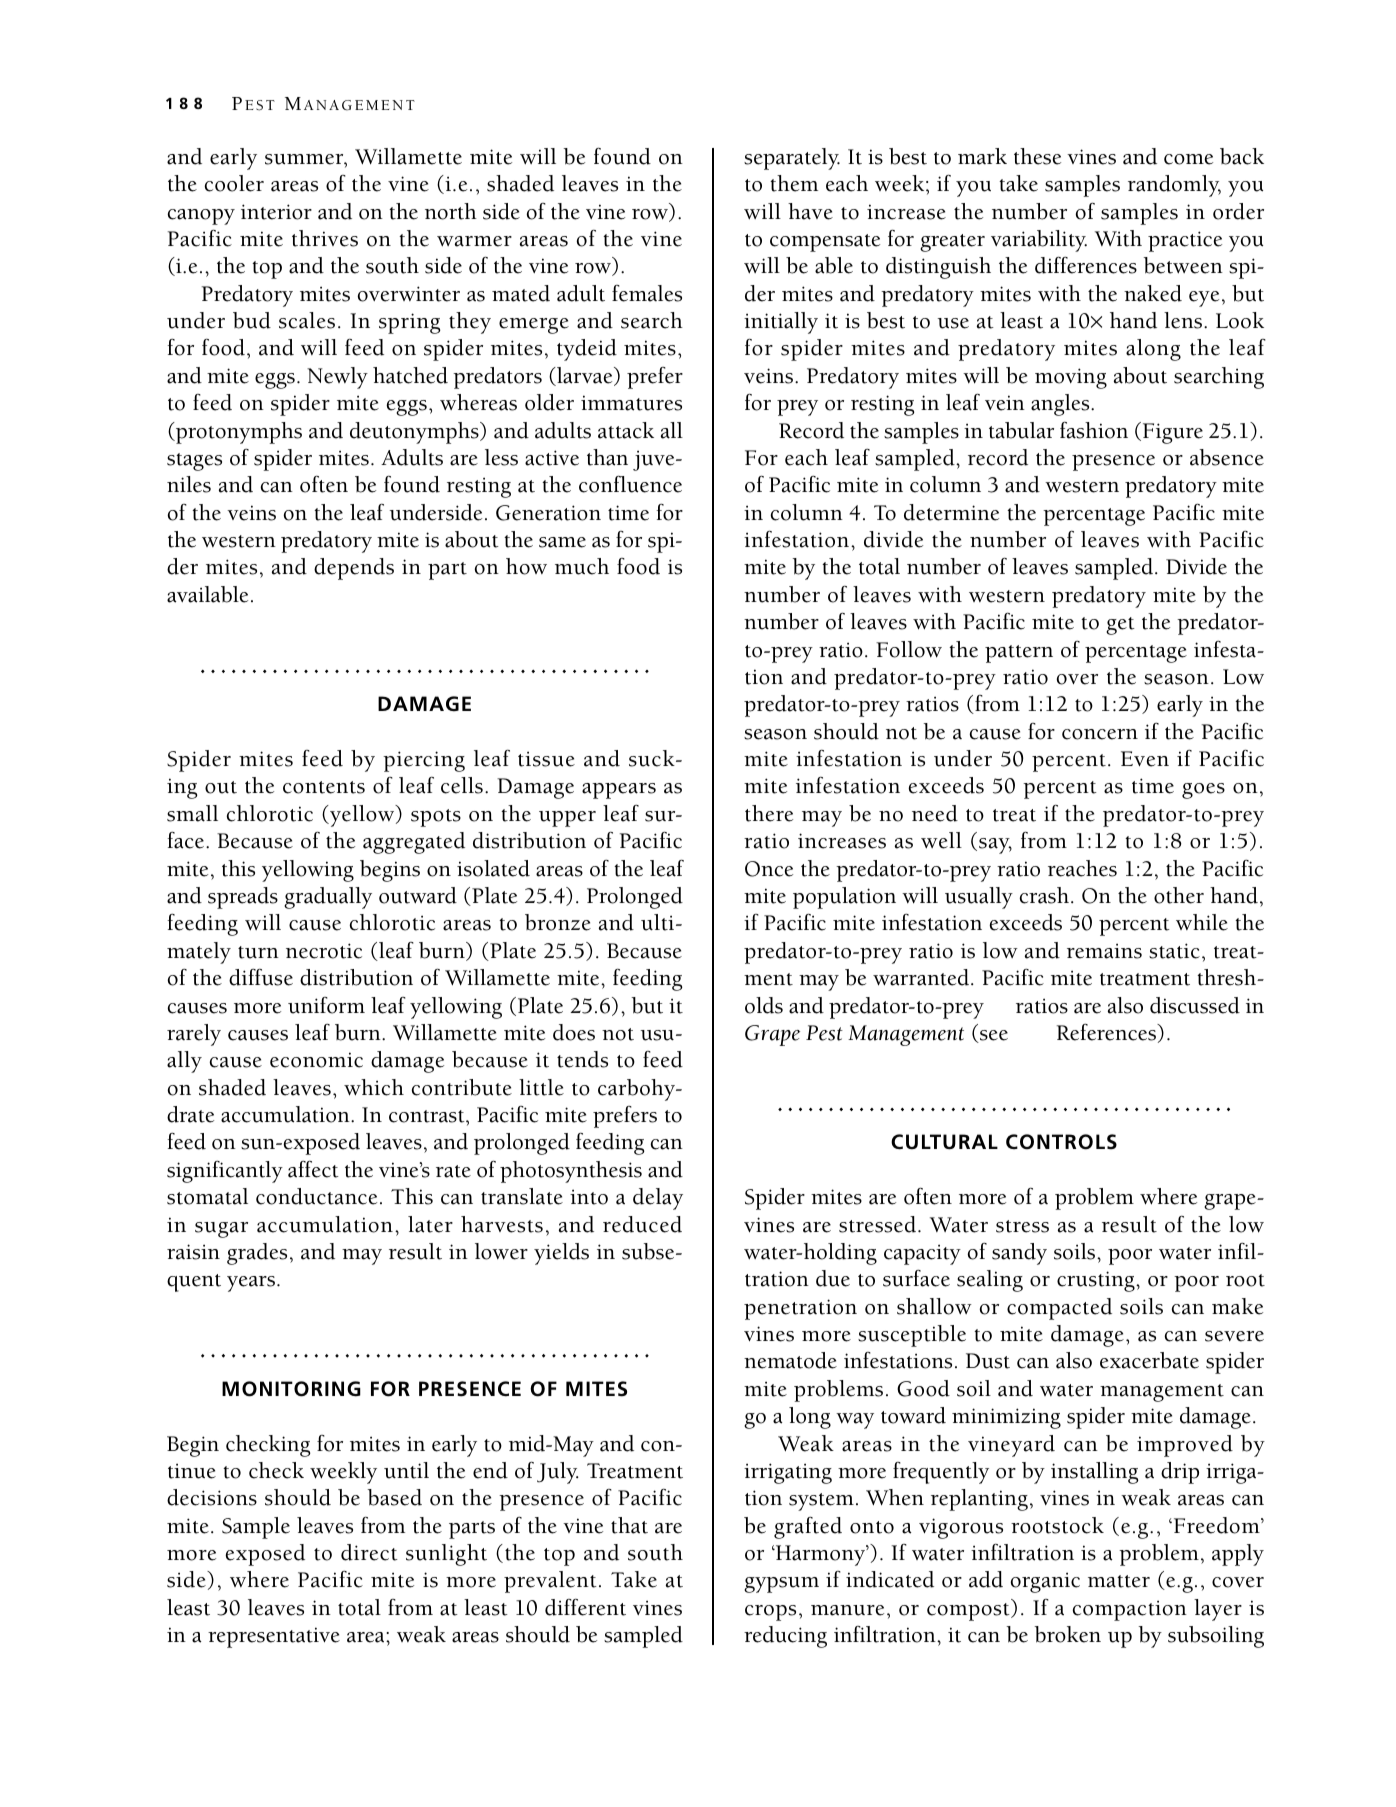 This screenshot has height=1807, width=1396. Describe the element at coordinates (1179, 895) in the screenshot. I see `other` at that location.
